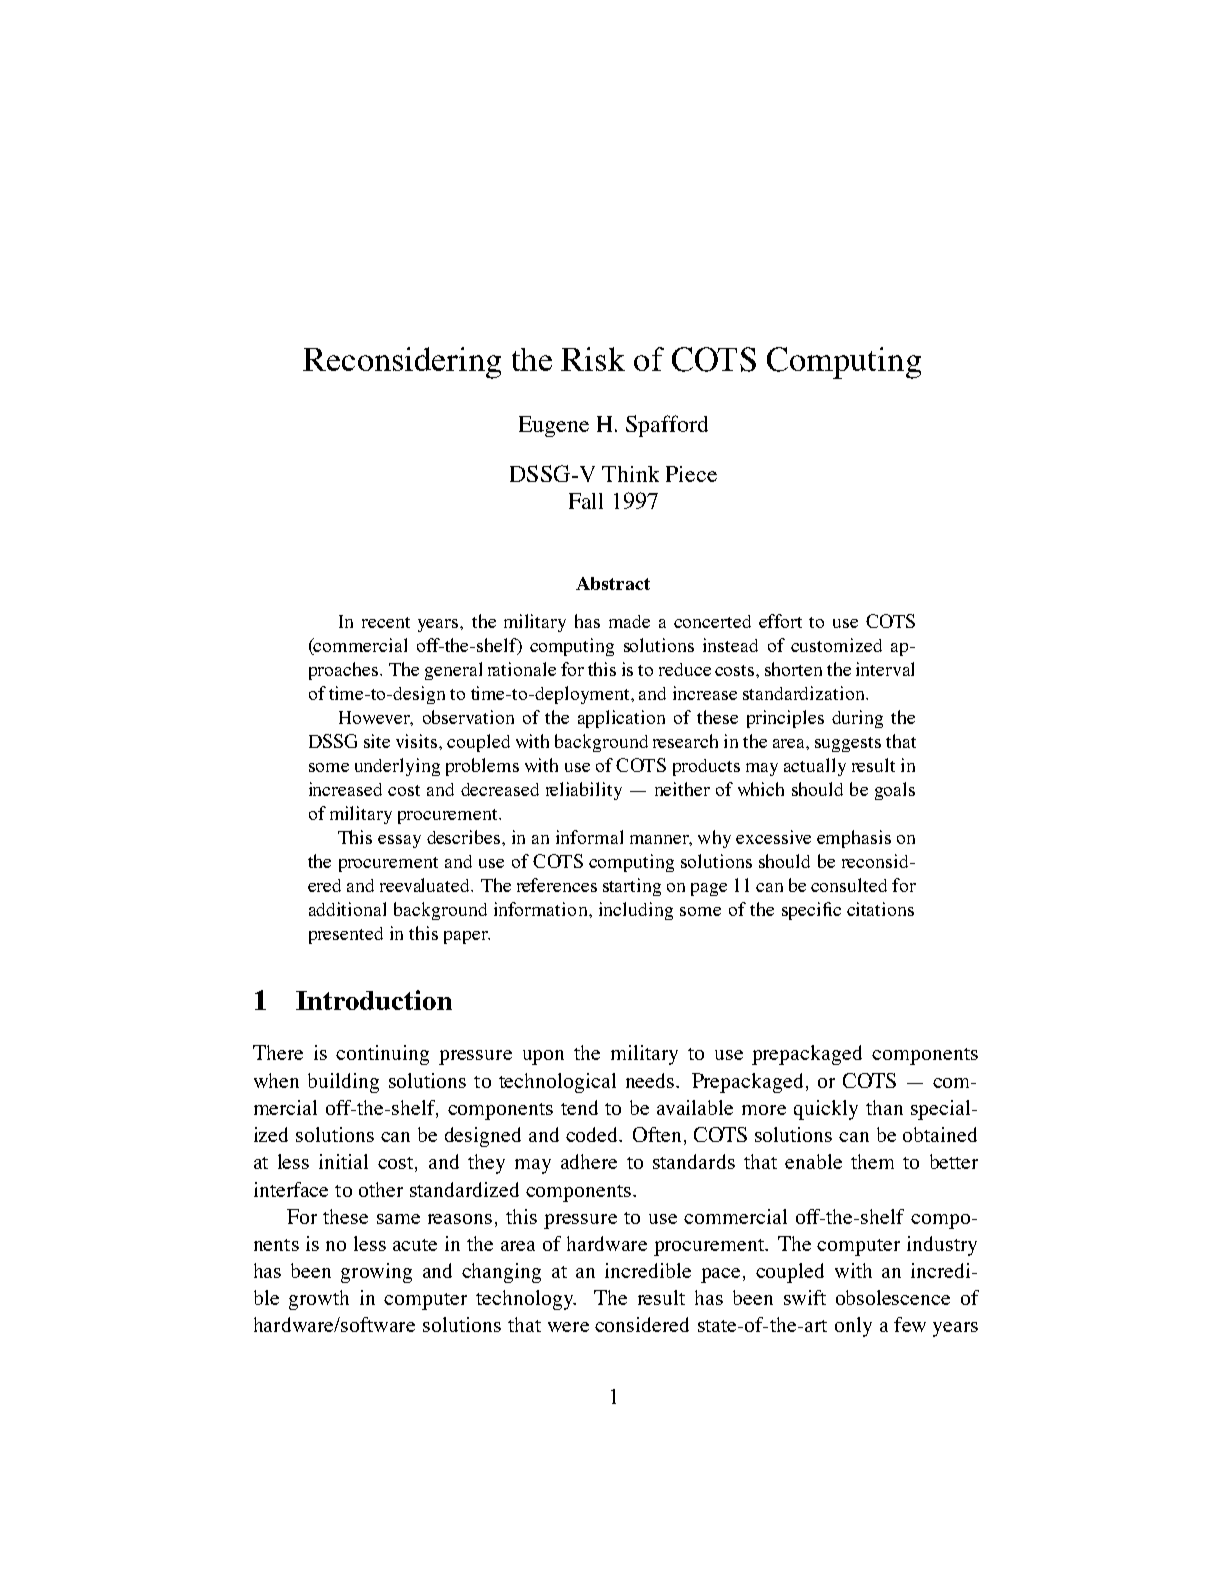 This screenshot has height=1591, width=1230. Describe the element at coordinates (885, 669) in the screenshot. I see `interval` at that location.
